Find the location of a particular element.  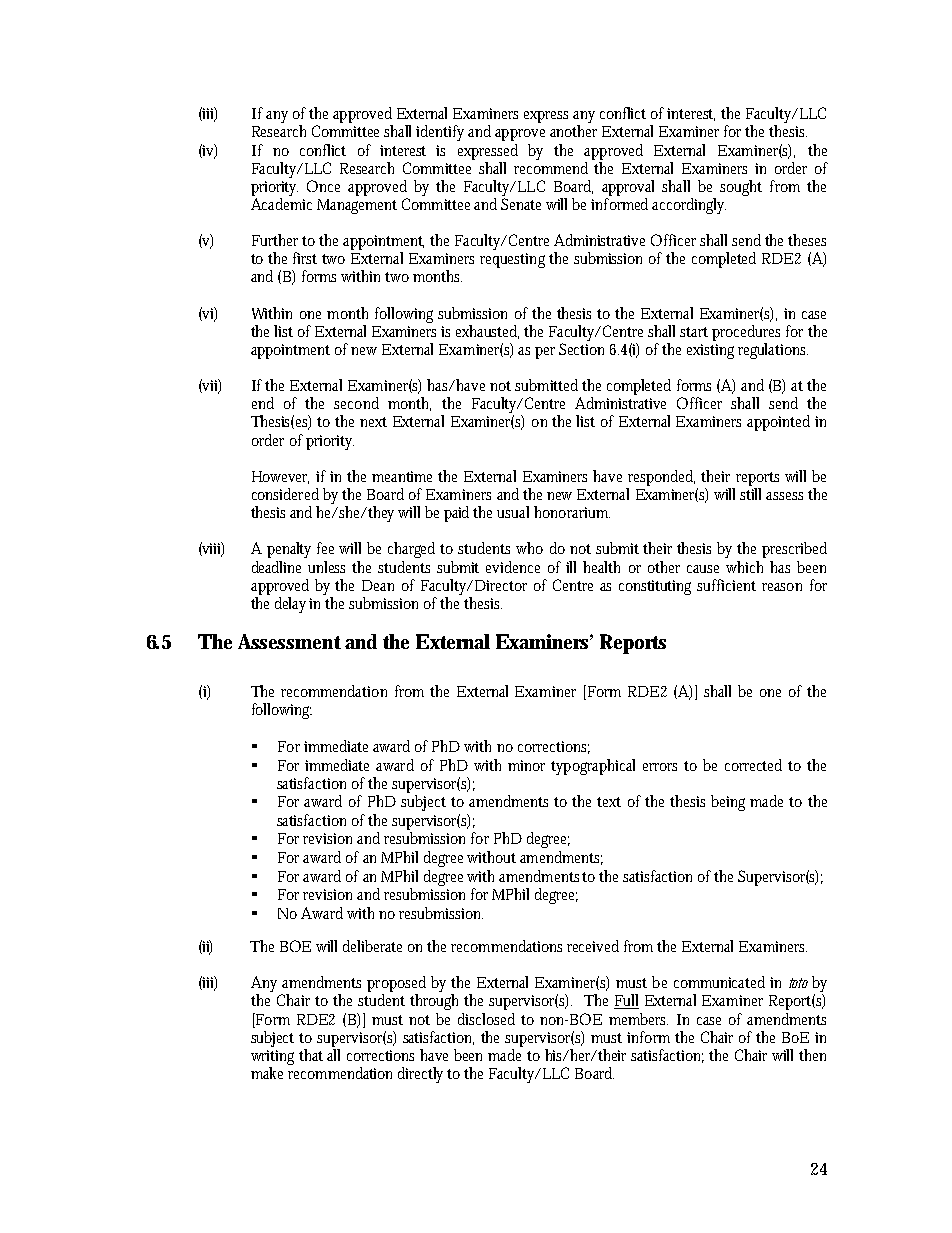

typographical is located at coordinates (593, 767).
